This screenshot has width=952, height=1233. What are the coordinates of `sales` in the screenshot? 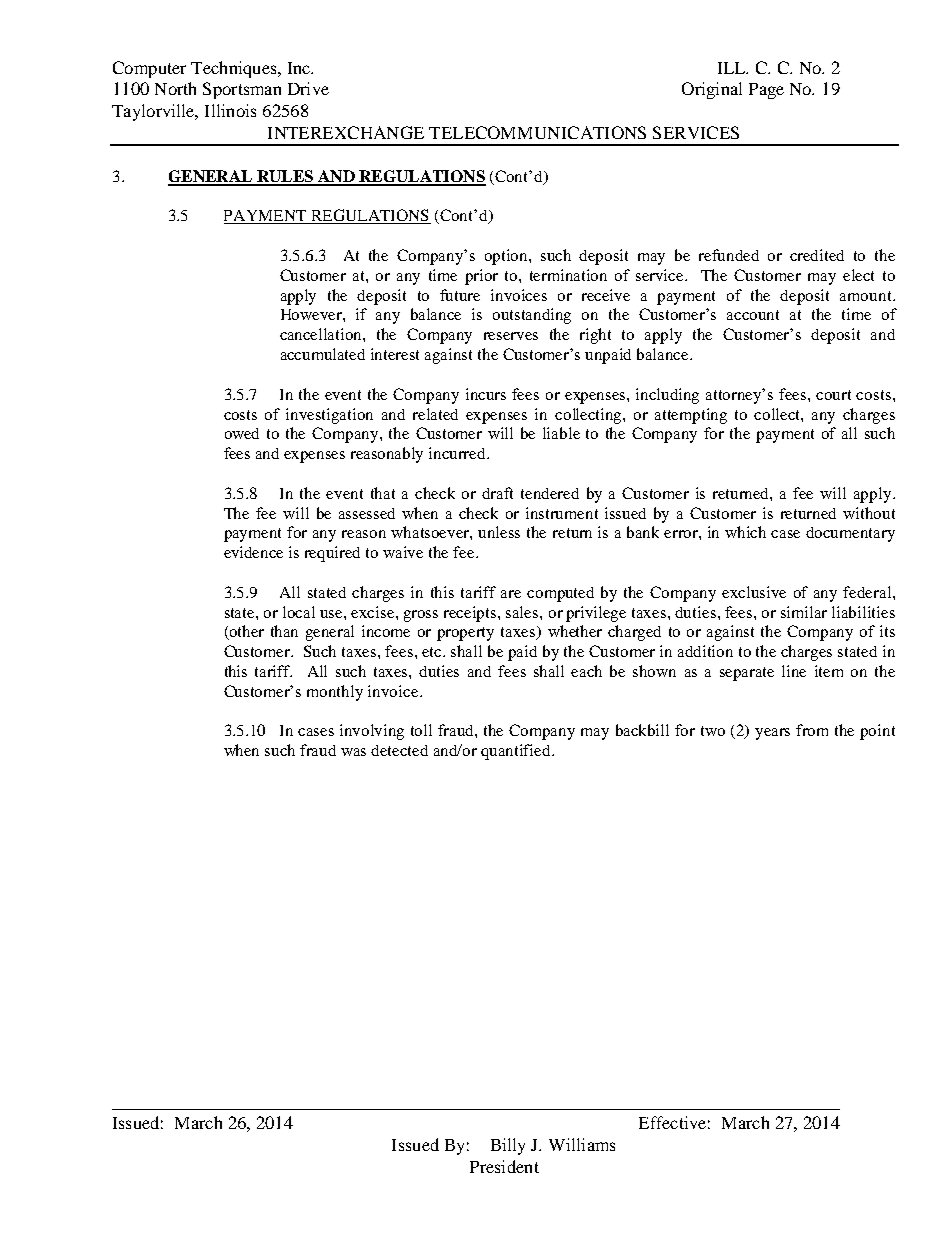 It's located at (523, 612).
